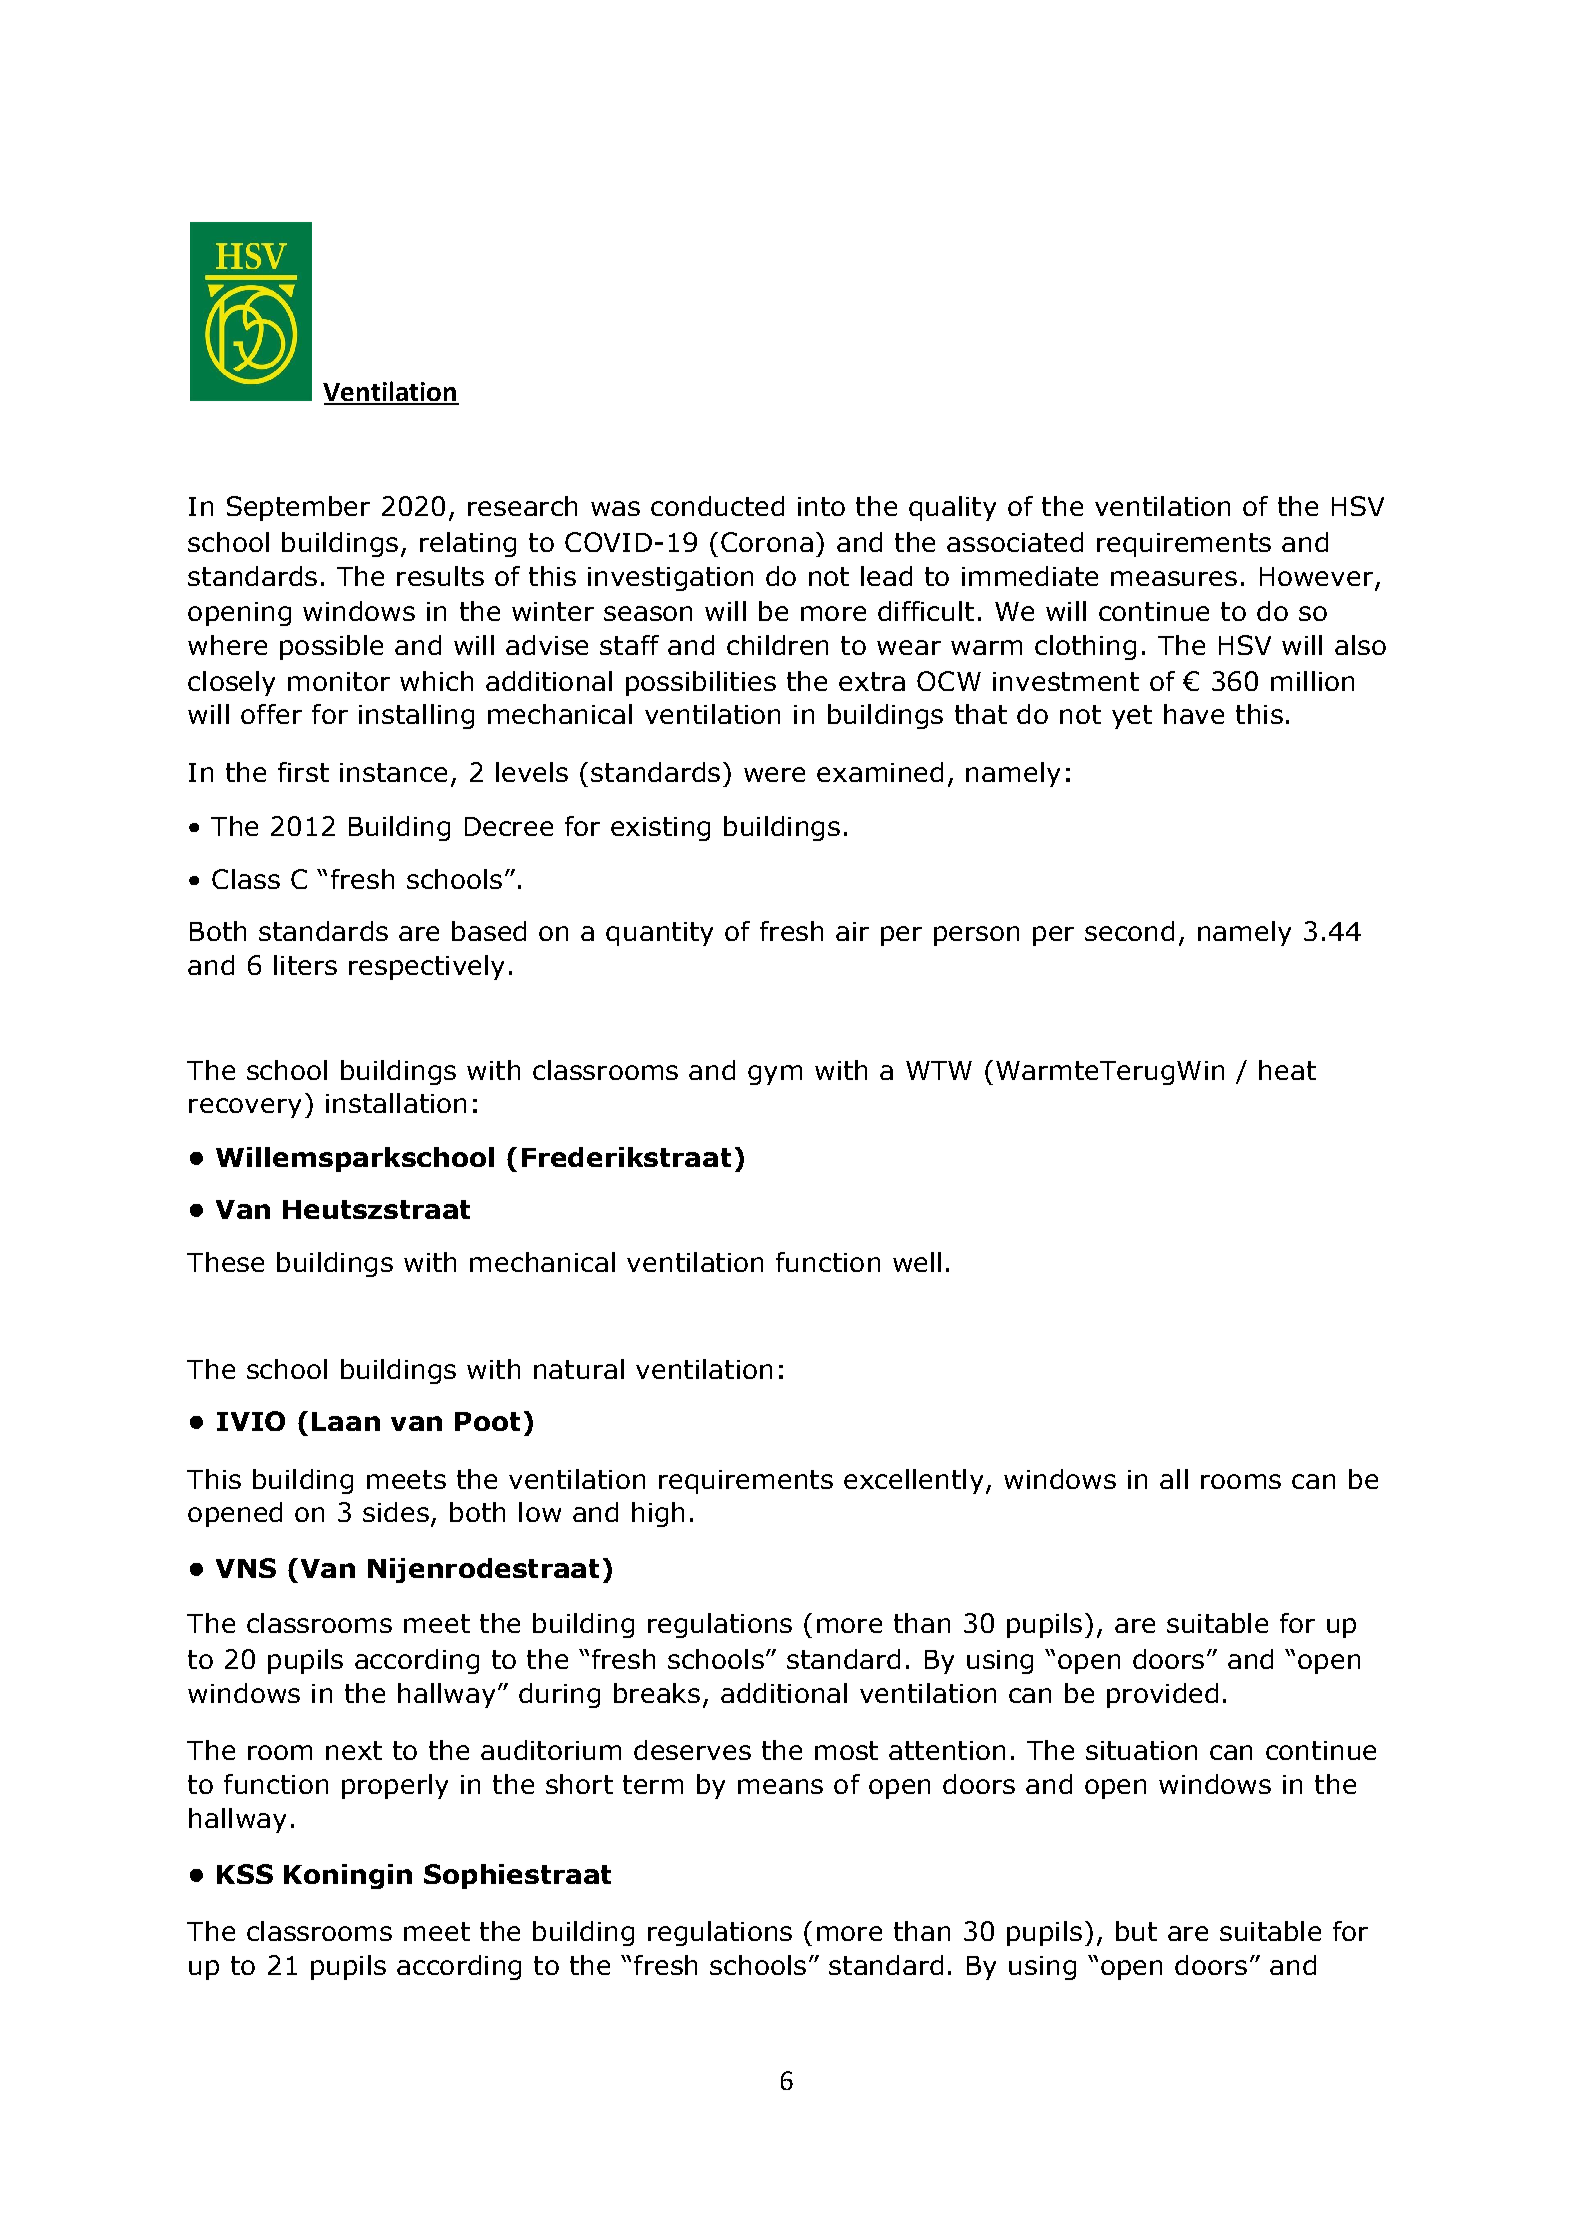  Describe the element at coordinates (1287, 1070) in the image. I see `heat` at that location.
